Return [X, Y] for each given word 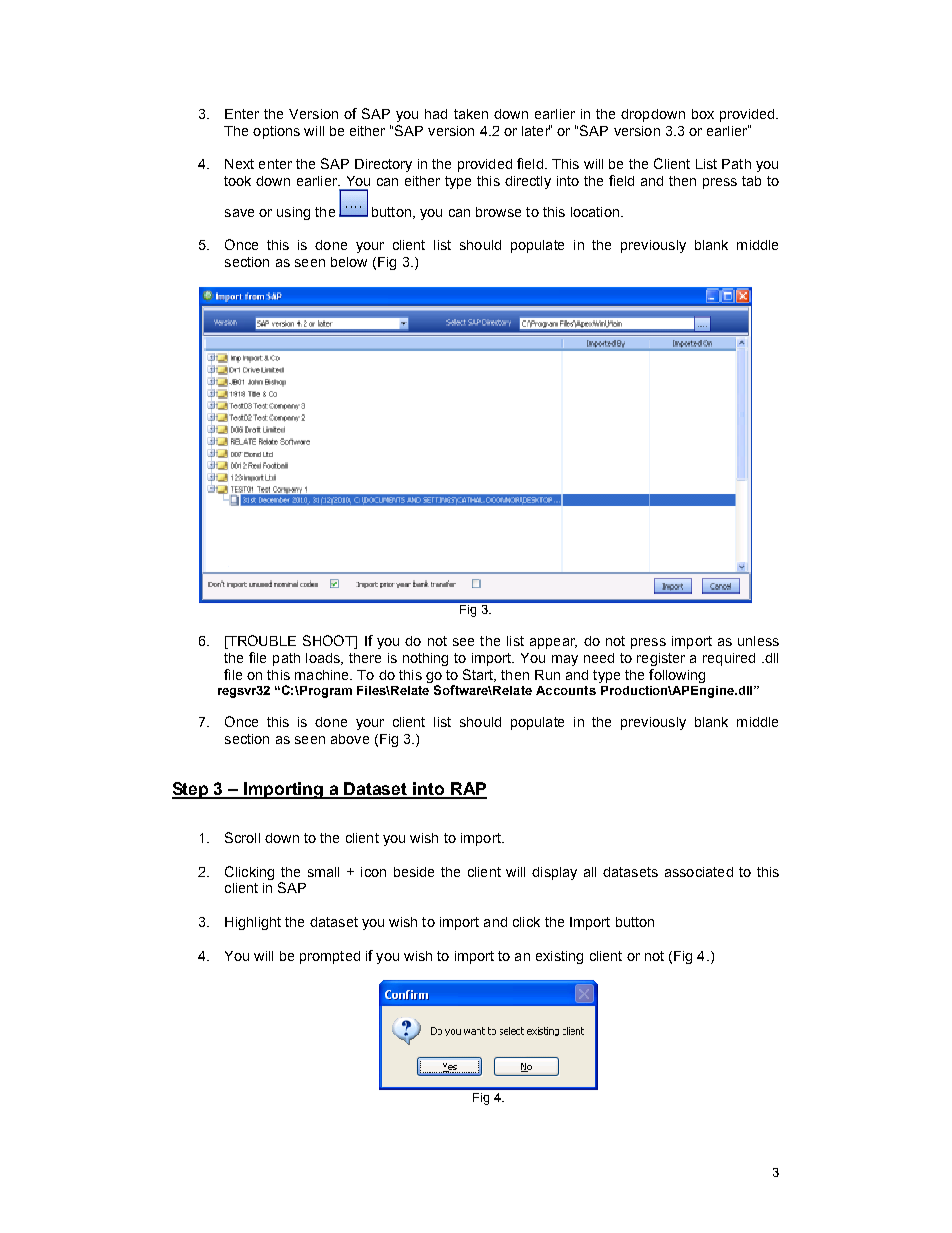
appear [553, 643]
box [703, 114]
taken [471, 114]
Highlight [253, 923]
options [276, 132]
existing [559, 957]
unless [758, 641]
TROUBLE [261, 640]
